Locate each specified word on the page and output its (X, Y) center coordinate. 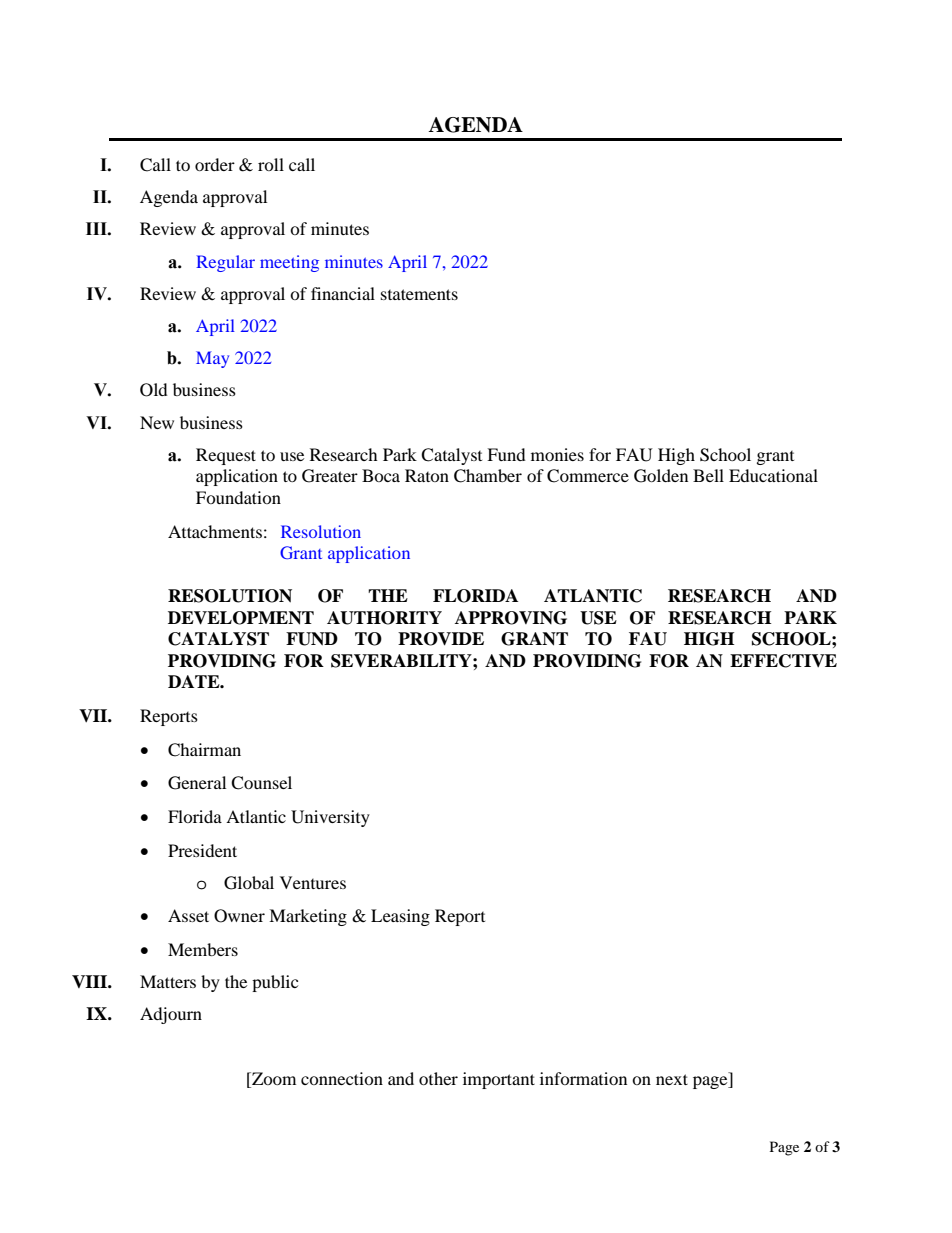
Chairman (204, 750)
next (672, 1079)
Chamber (488, 476)
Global (249, 883)
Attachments (215, 531)
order (215, 164)
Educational (773, 475)
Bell (708, 475)
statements (419, 294)
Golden (661, 476)
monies (557, 454)
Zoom (273, 1078)
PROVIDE (441, 639)
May (212, 359)
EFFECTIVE (783, 661)
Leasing (400, 917)
